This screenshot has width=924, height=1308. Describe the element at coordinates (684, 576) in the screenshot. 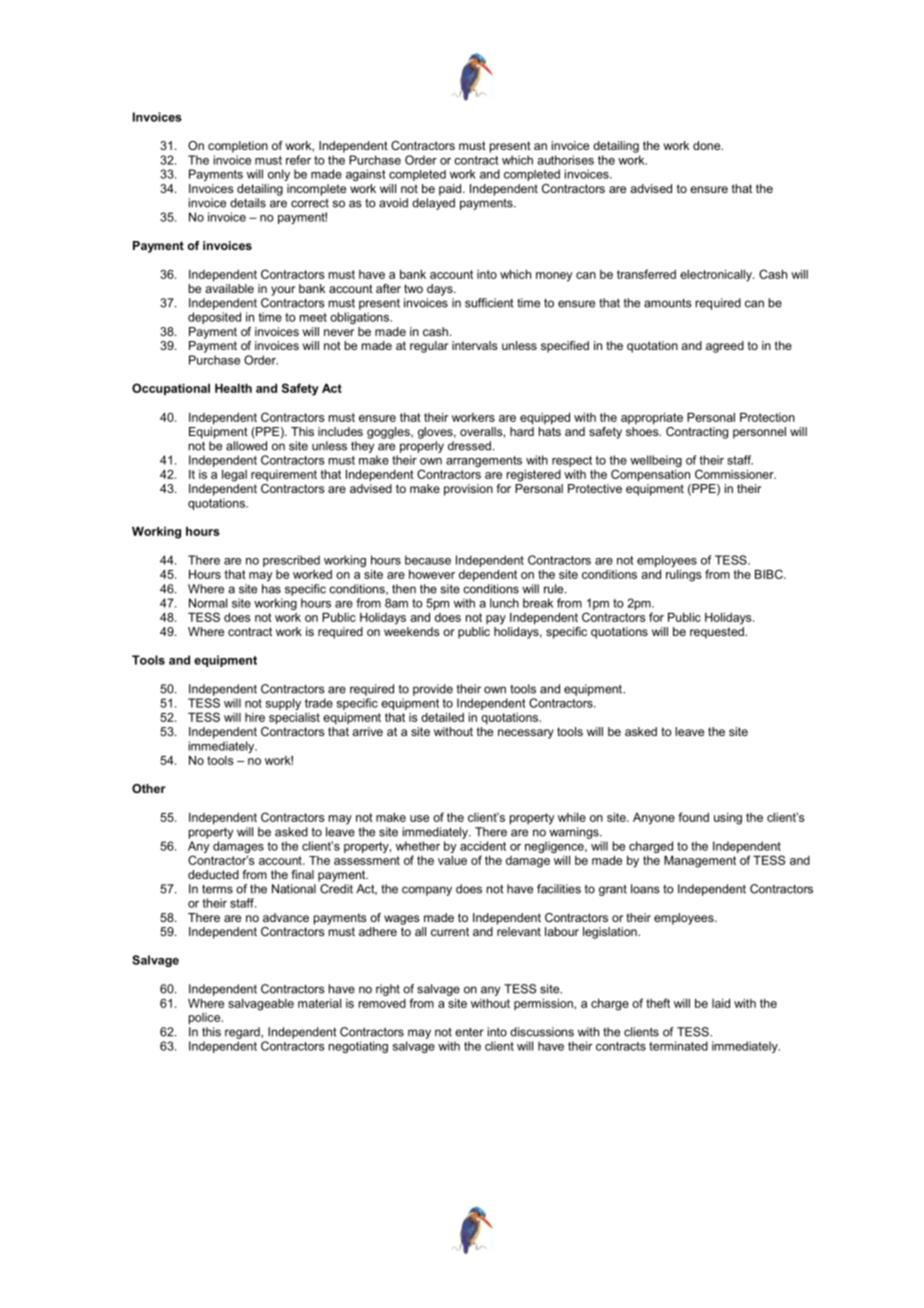

I see `rulings` at that location.
